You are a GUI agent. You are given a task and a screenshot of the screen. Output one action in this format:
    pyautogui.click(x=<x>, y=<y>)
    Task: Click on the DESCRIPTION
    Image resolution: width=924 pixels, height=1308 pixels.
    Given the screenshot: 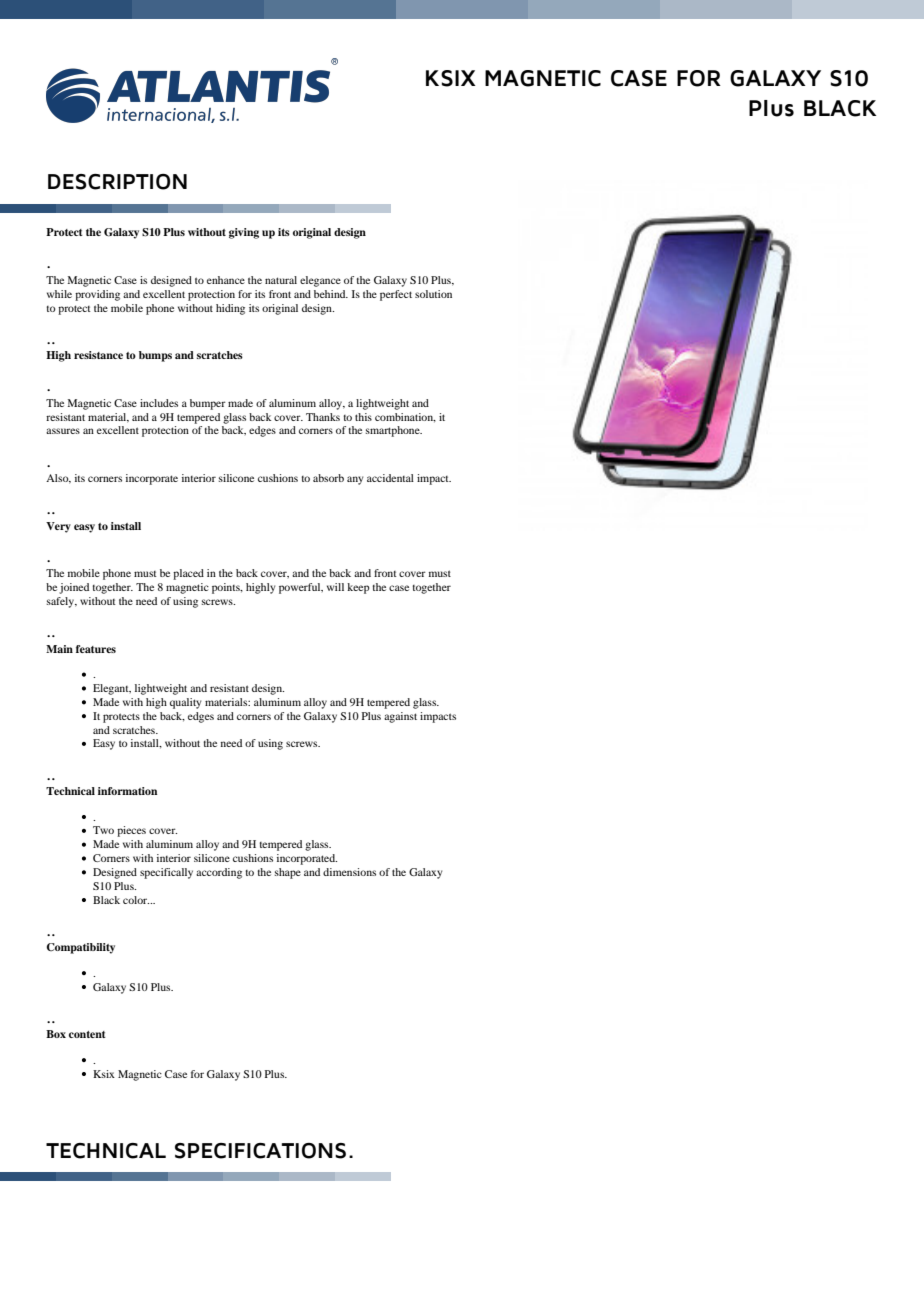 What is the action you would take?
    pyautogui.click(x=117, y=182)
